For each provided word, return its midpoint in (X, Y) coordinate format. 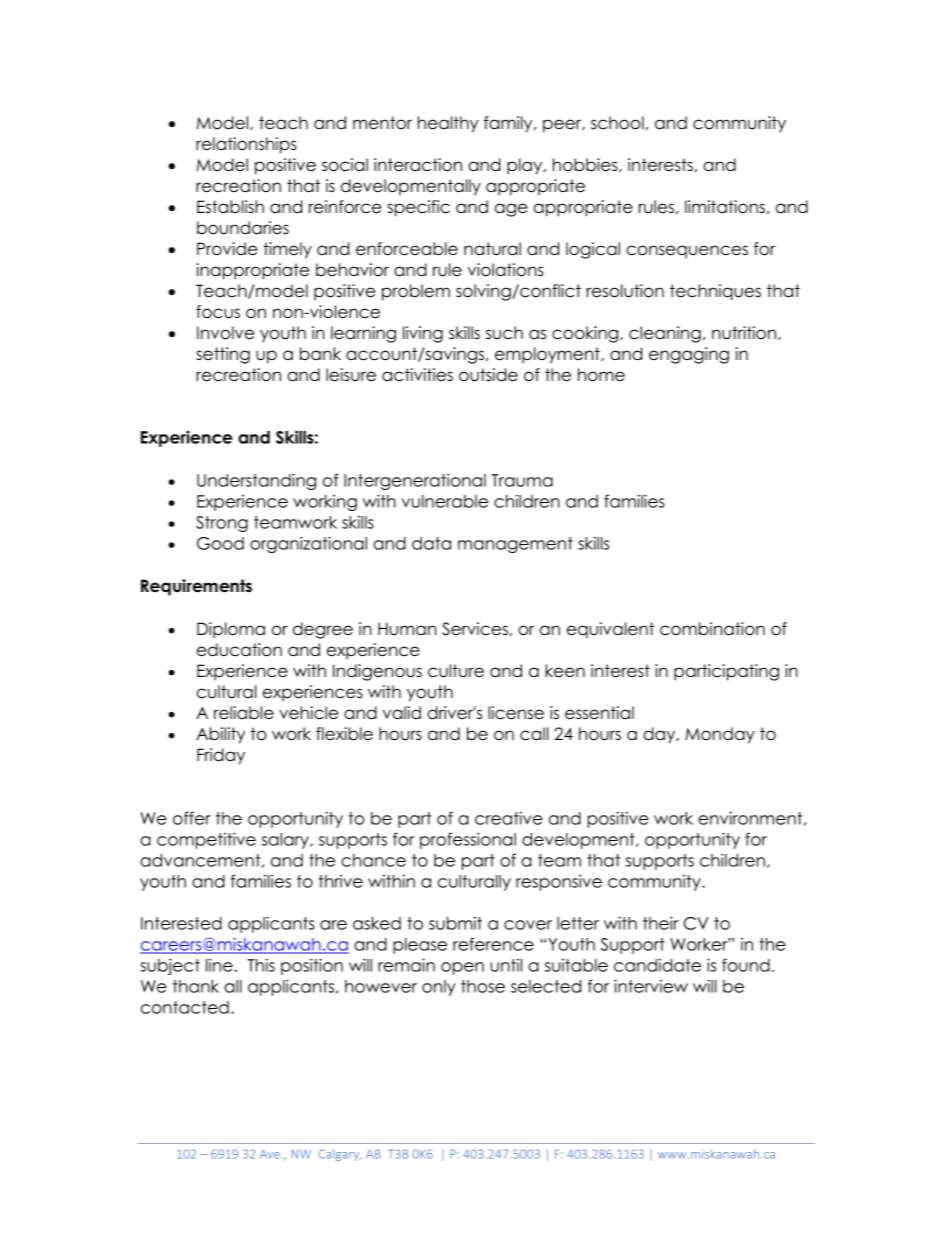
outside (488, 375)
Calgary (340, 1155)
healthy (448, 124)
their (661, 923)
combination (712, 629)
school (617, 123)
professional (468, 840)
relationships (246, 145)
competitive (206, 840)
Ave (271, 1154)
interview (651, 986)
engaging (689, 355)
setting (223, 355)
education (239, 650)
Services (475, 629)
